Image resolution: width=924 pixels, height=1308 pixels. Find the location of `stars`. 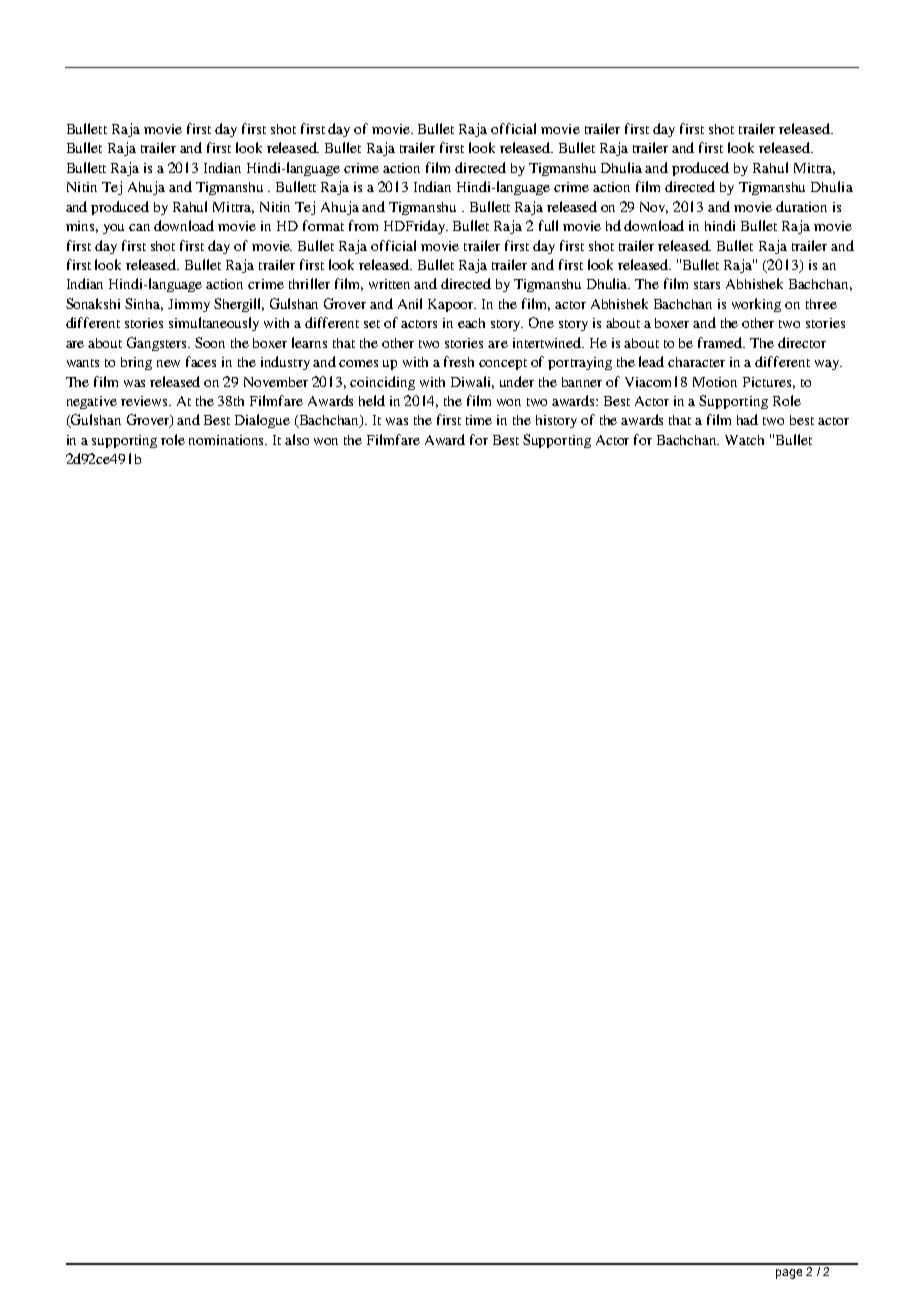

stars is located at coordinates (707, 285).
